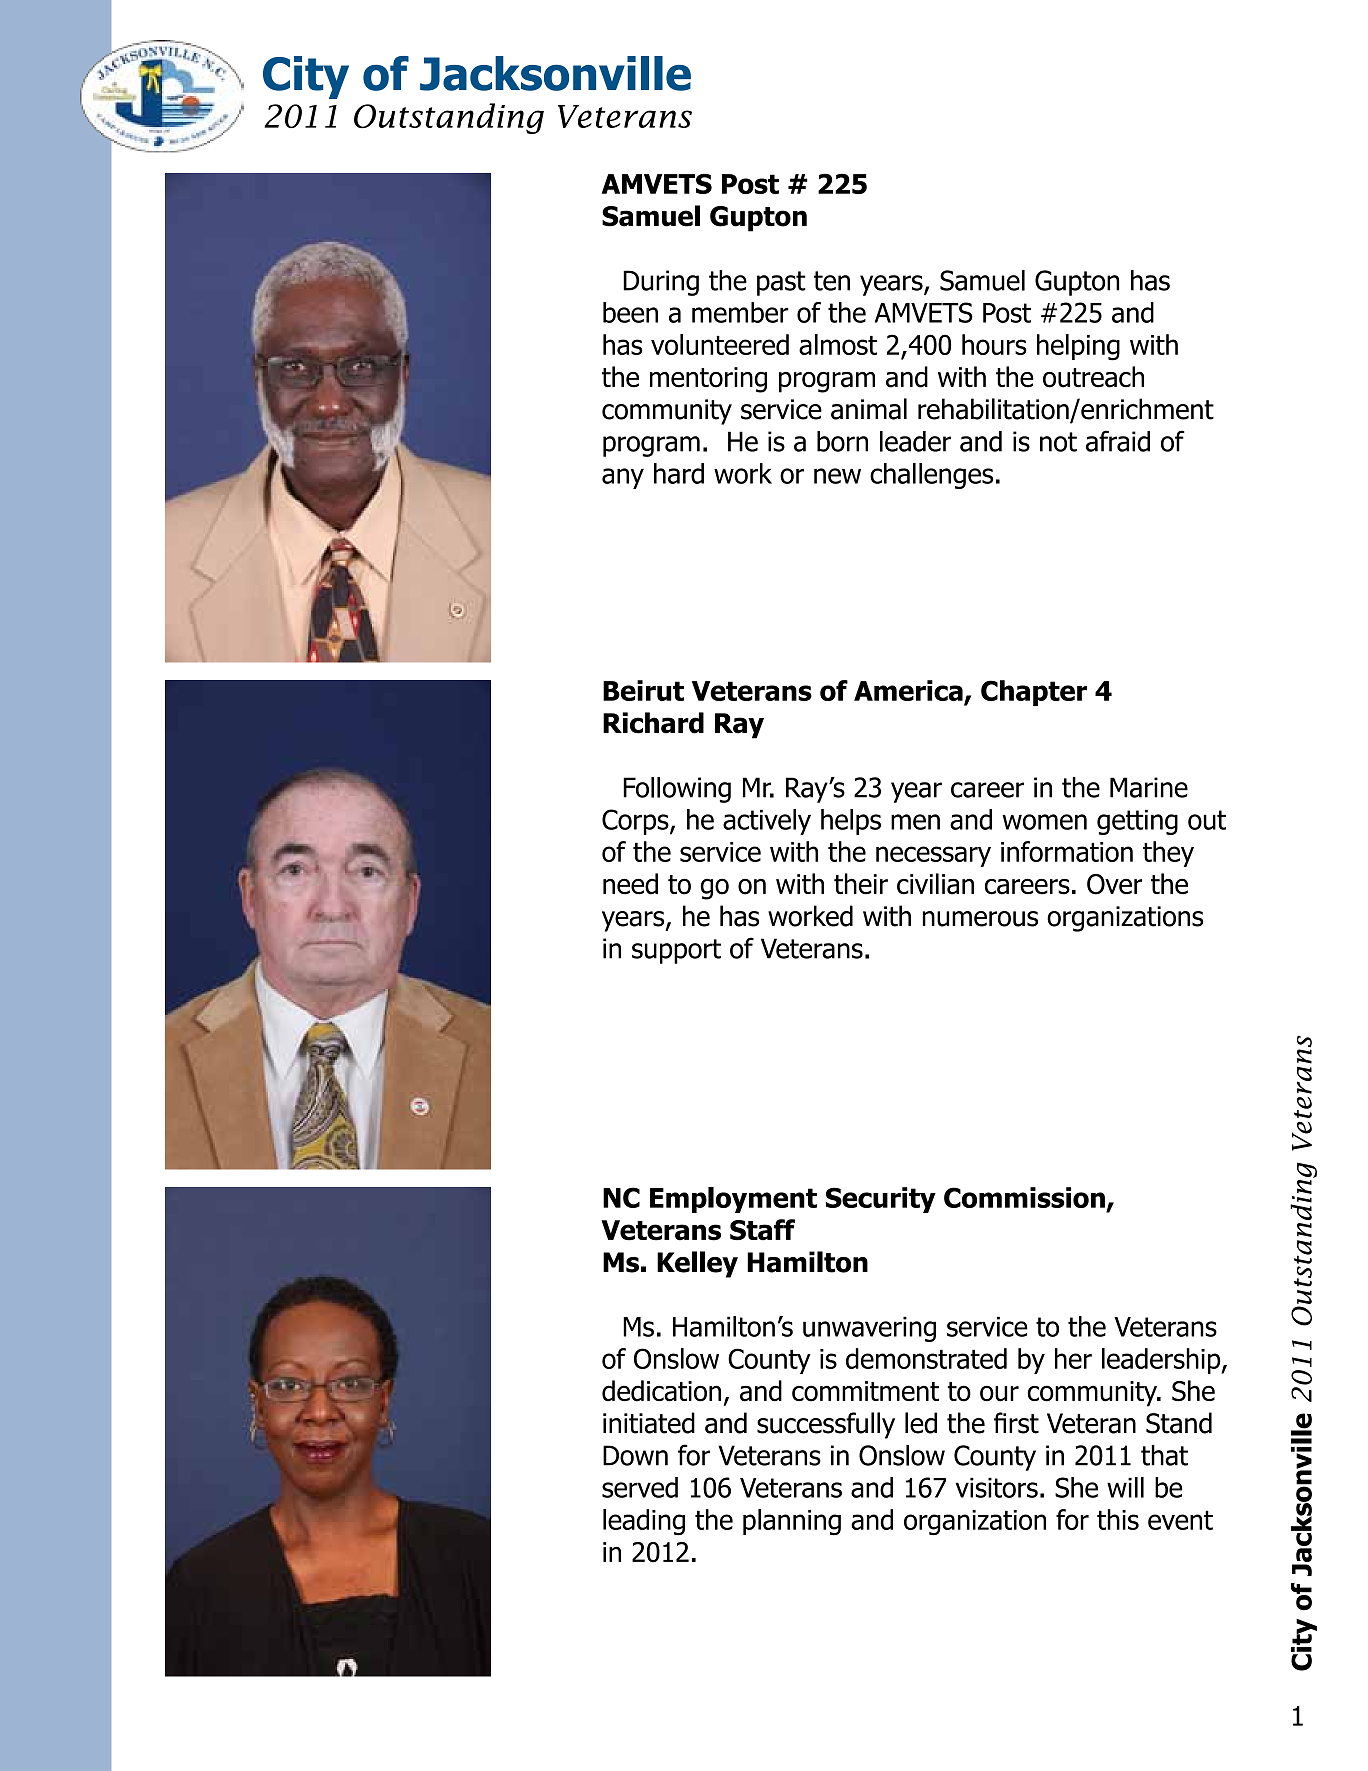 The width and height of the page is (1368, 1771). Describe the element at coordinates (640, 1487) in the page. I see `served` at that location.
